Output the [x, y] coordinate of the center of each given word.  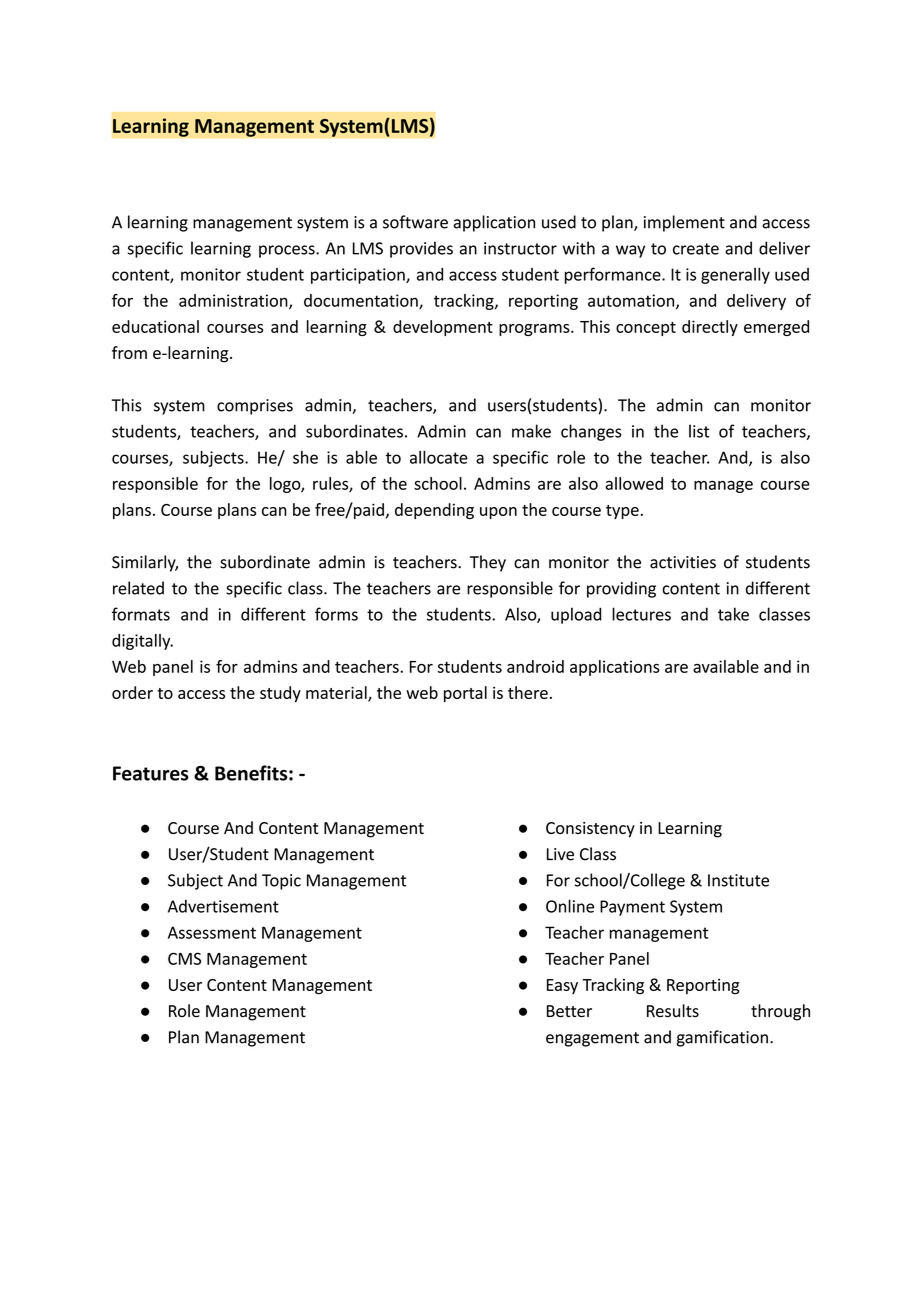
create [696, 249]
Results [673, 1011]
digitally [142, 642]
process [288, 251]
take [733, 614]
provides [421, 249]
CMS [184, 958]
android [535, 666]
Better [569, 1011]
